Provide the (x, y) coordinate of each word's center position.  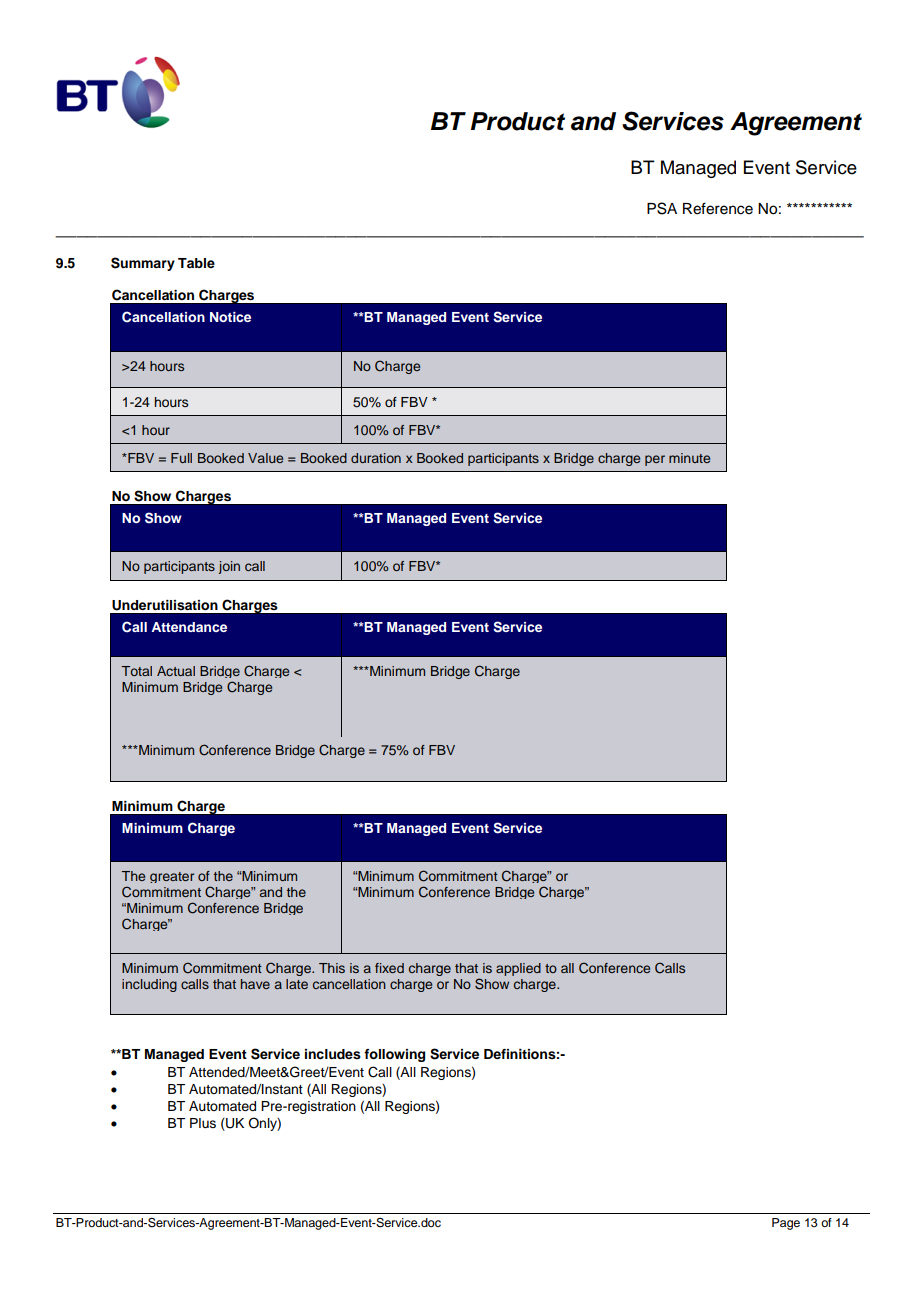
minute (689, 458)
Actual (176, 671)
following (394, 1055)
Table (196, 263)
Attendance (189, 627)
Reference (718, 208)
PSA (662, 208)
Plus (203, 1123)
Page (786, 1224)
